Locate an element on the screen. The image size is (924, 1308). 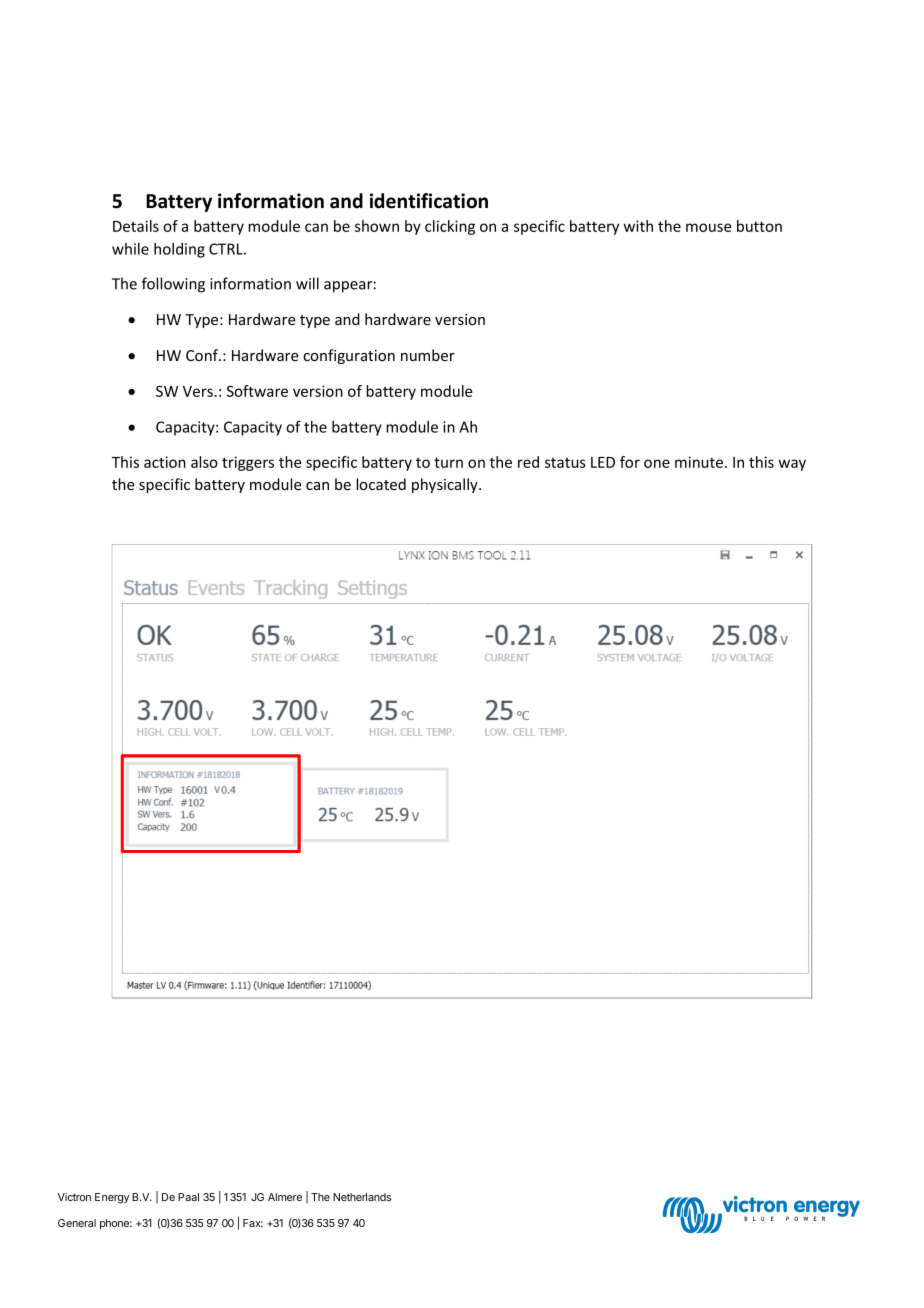
Paal is located at coordinates (188, 1197).
